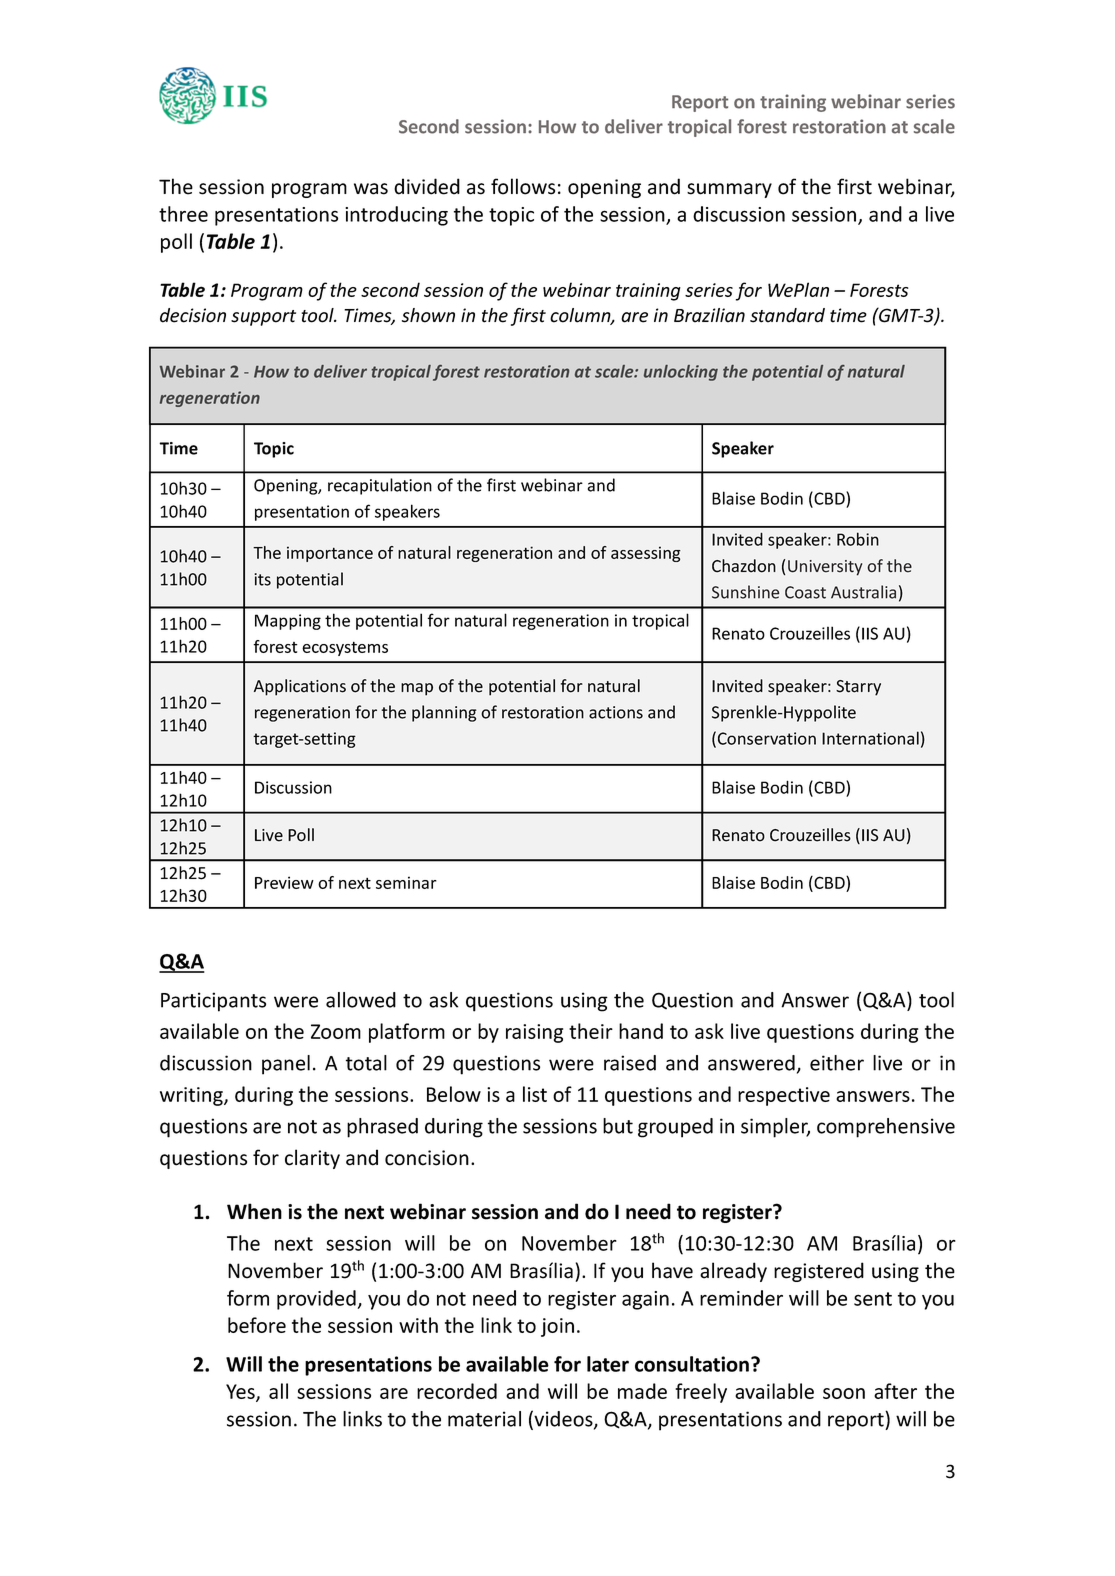  I want to click on summary, so click(729, 190).
